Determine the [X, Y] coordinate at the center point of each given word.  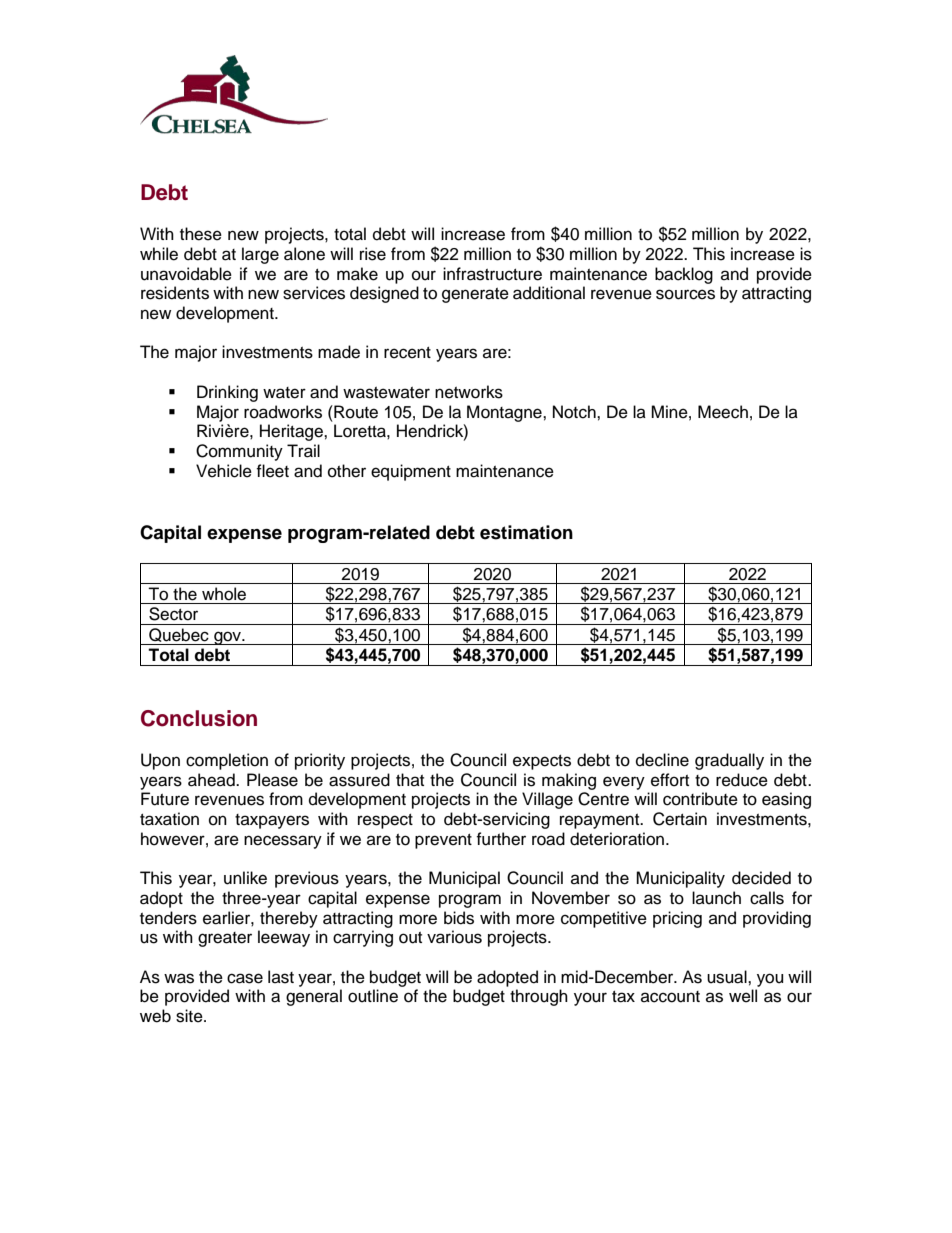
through [539, 997]
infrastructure [492, 274]
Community [239, 452]
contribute [700, 799]
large [260, 255]
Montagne [505, 413]
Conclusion [199, 718]
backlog [684, 275]
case [245, 978]
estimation [526, 532]
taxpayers [272, 821]
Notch [575, 412]
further [501, 839]
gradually [729, 761]
